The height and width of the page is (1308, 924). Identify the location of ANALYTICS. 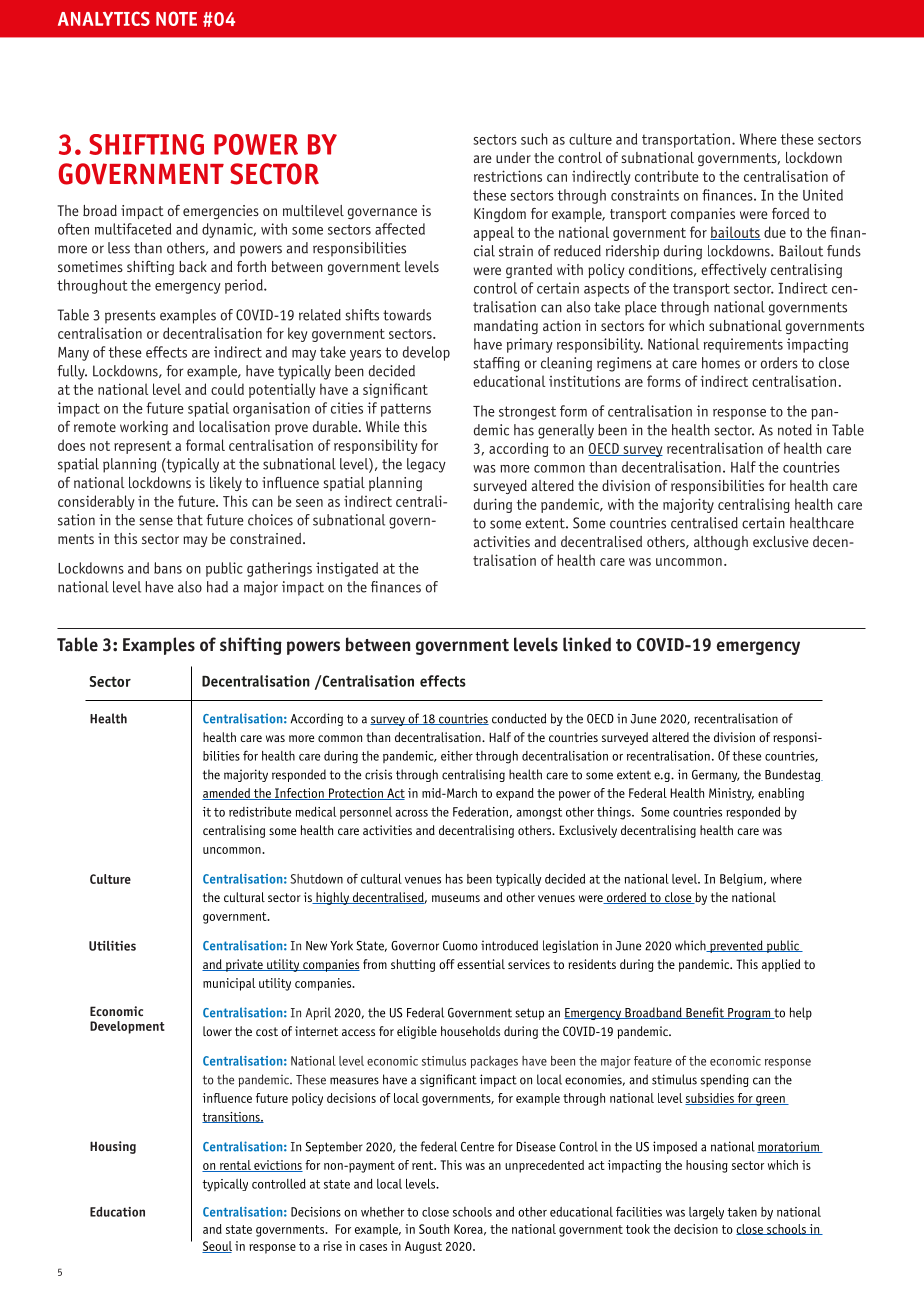
(104, 18).
